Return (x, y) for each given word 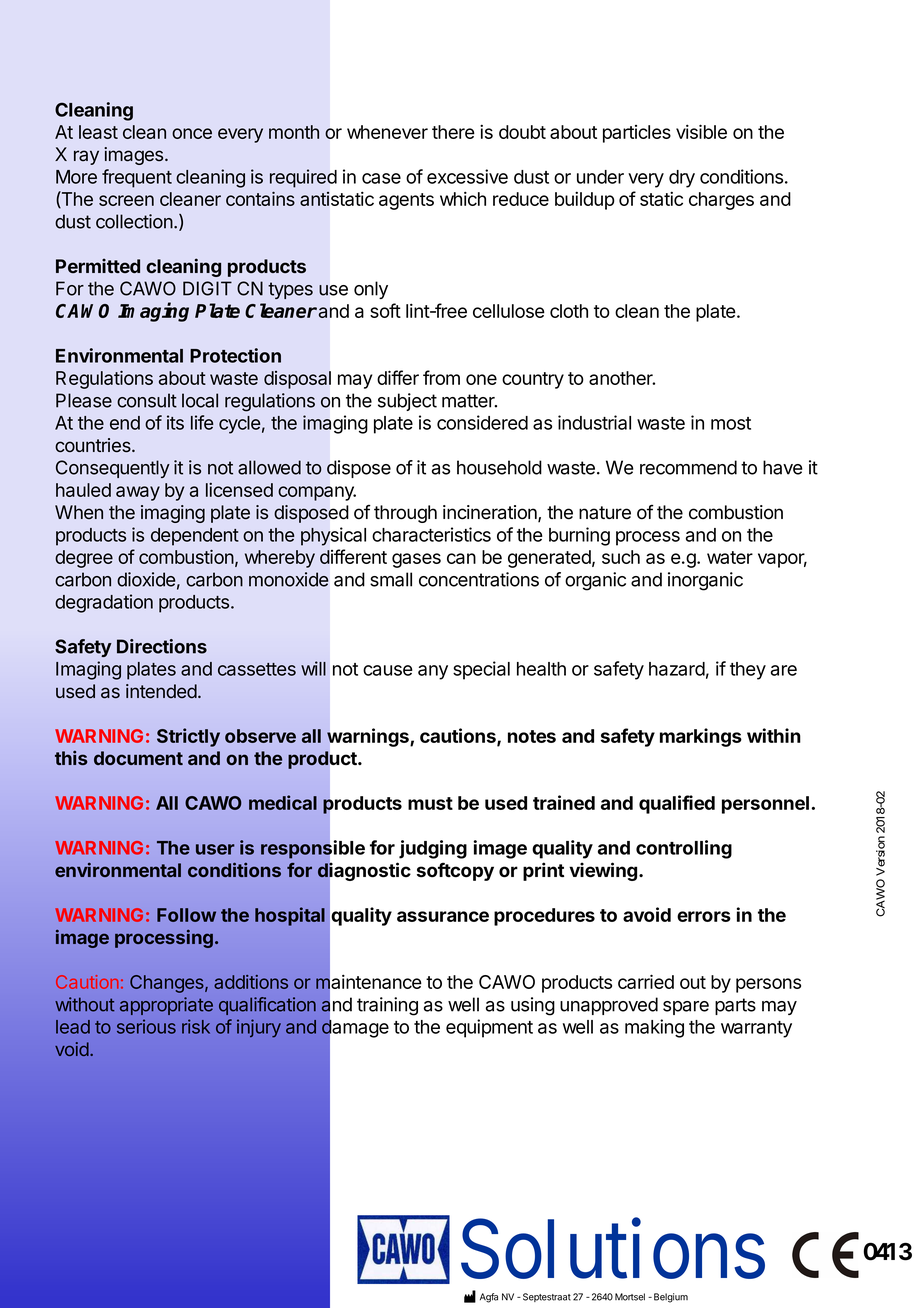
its (175, 422)
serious (146, 1026)
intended (161, 691)
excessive (467, 176)
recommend (688, 467)
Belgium (671, 1298)
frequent (137, 178)
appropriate (166, 1006)
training (387, 1006)
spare (686, 1008)
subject (407, 402)
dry (682, 179)
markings (701, 737)
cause (388, 670)
